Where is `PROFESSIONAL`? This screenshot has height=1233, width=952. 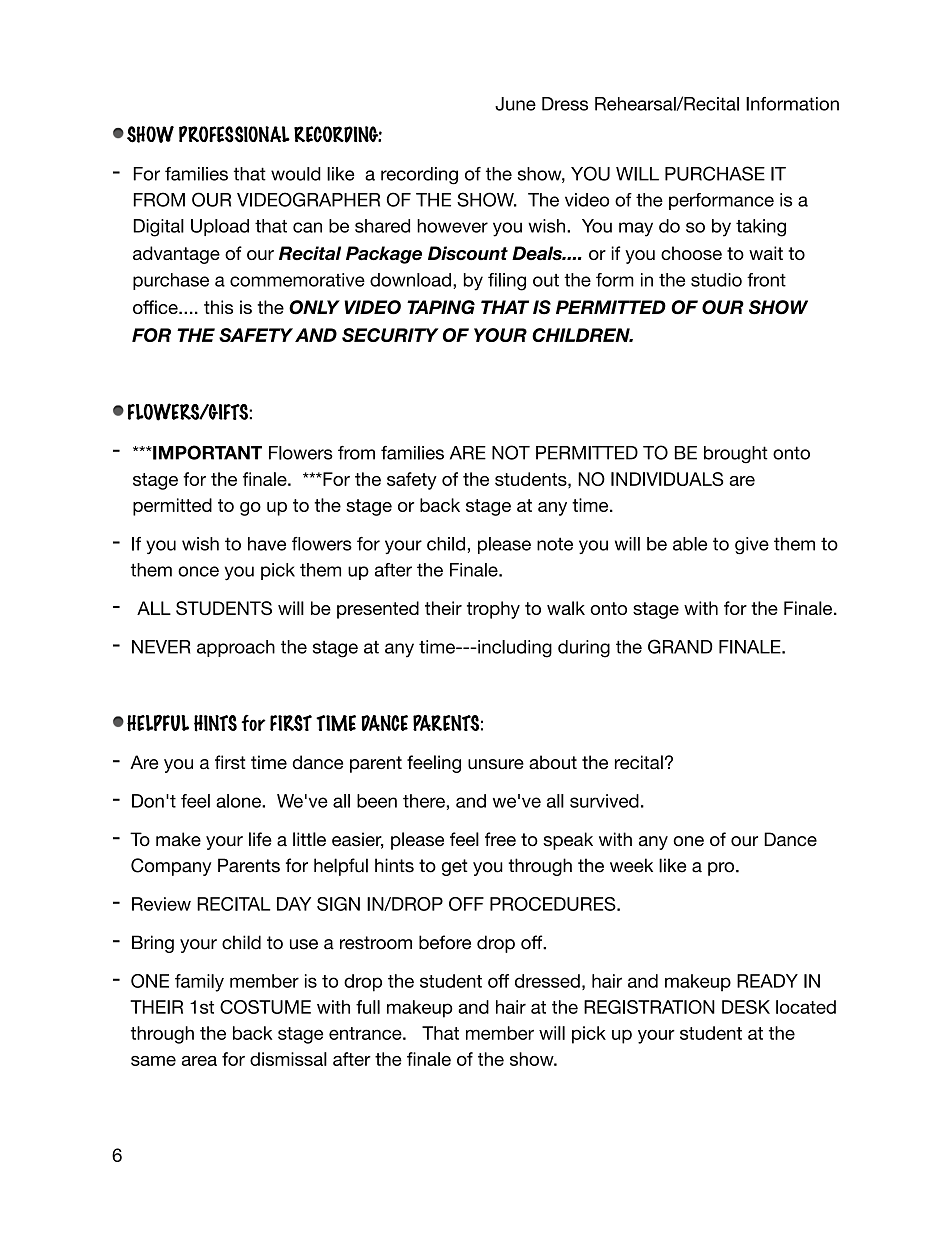
PROFESSIONAL is located at coordinates (234, 134).
